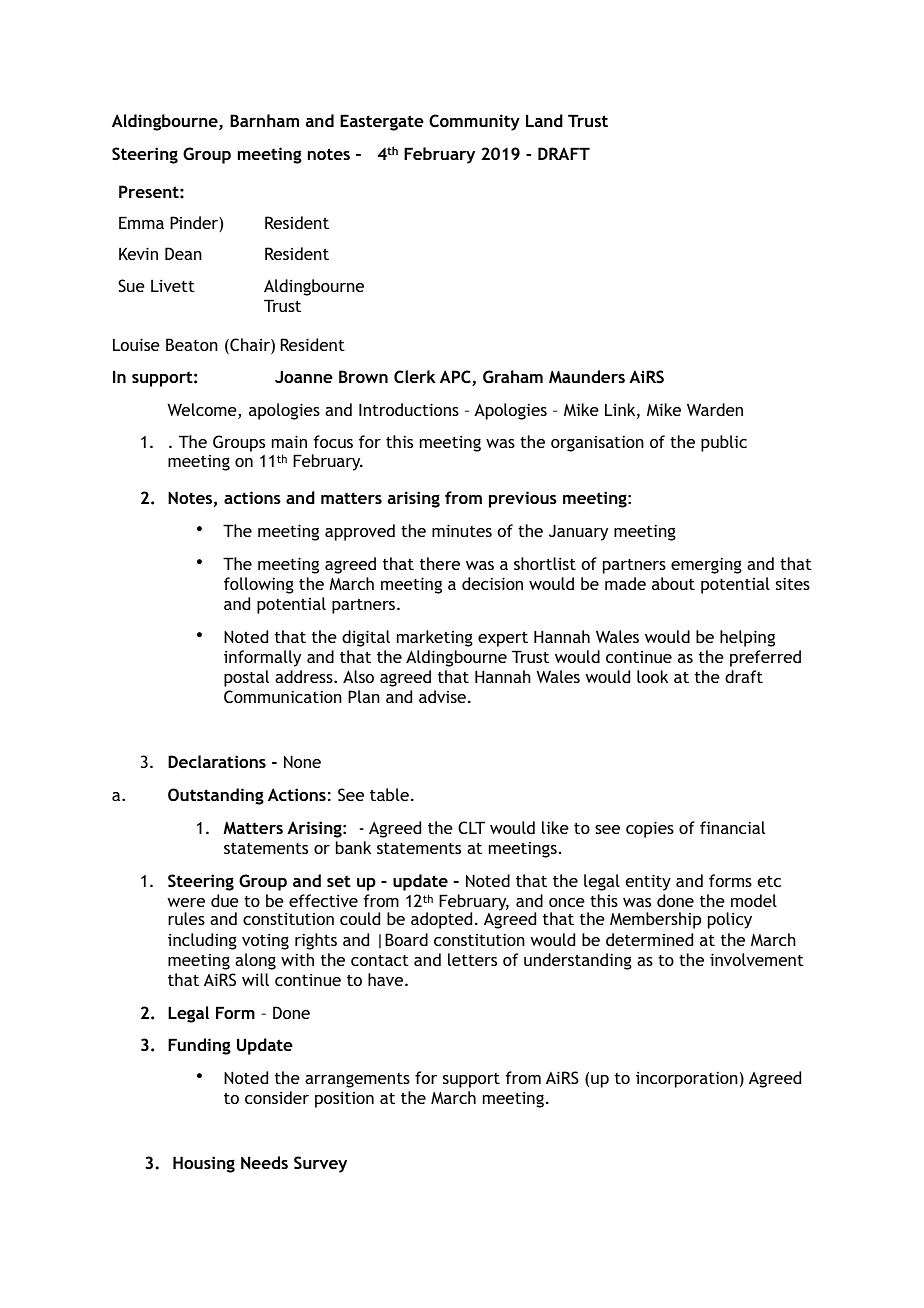 The height and width of the document is (1308, 924). Describe the element at coordinates (730, 920) in the document. I see `policy` at that location.
